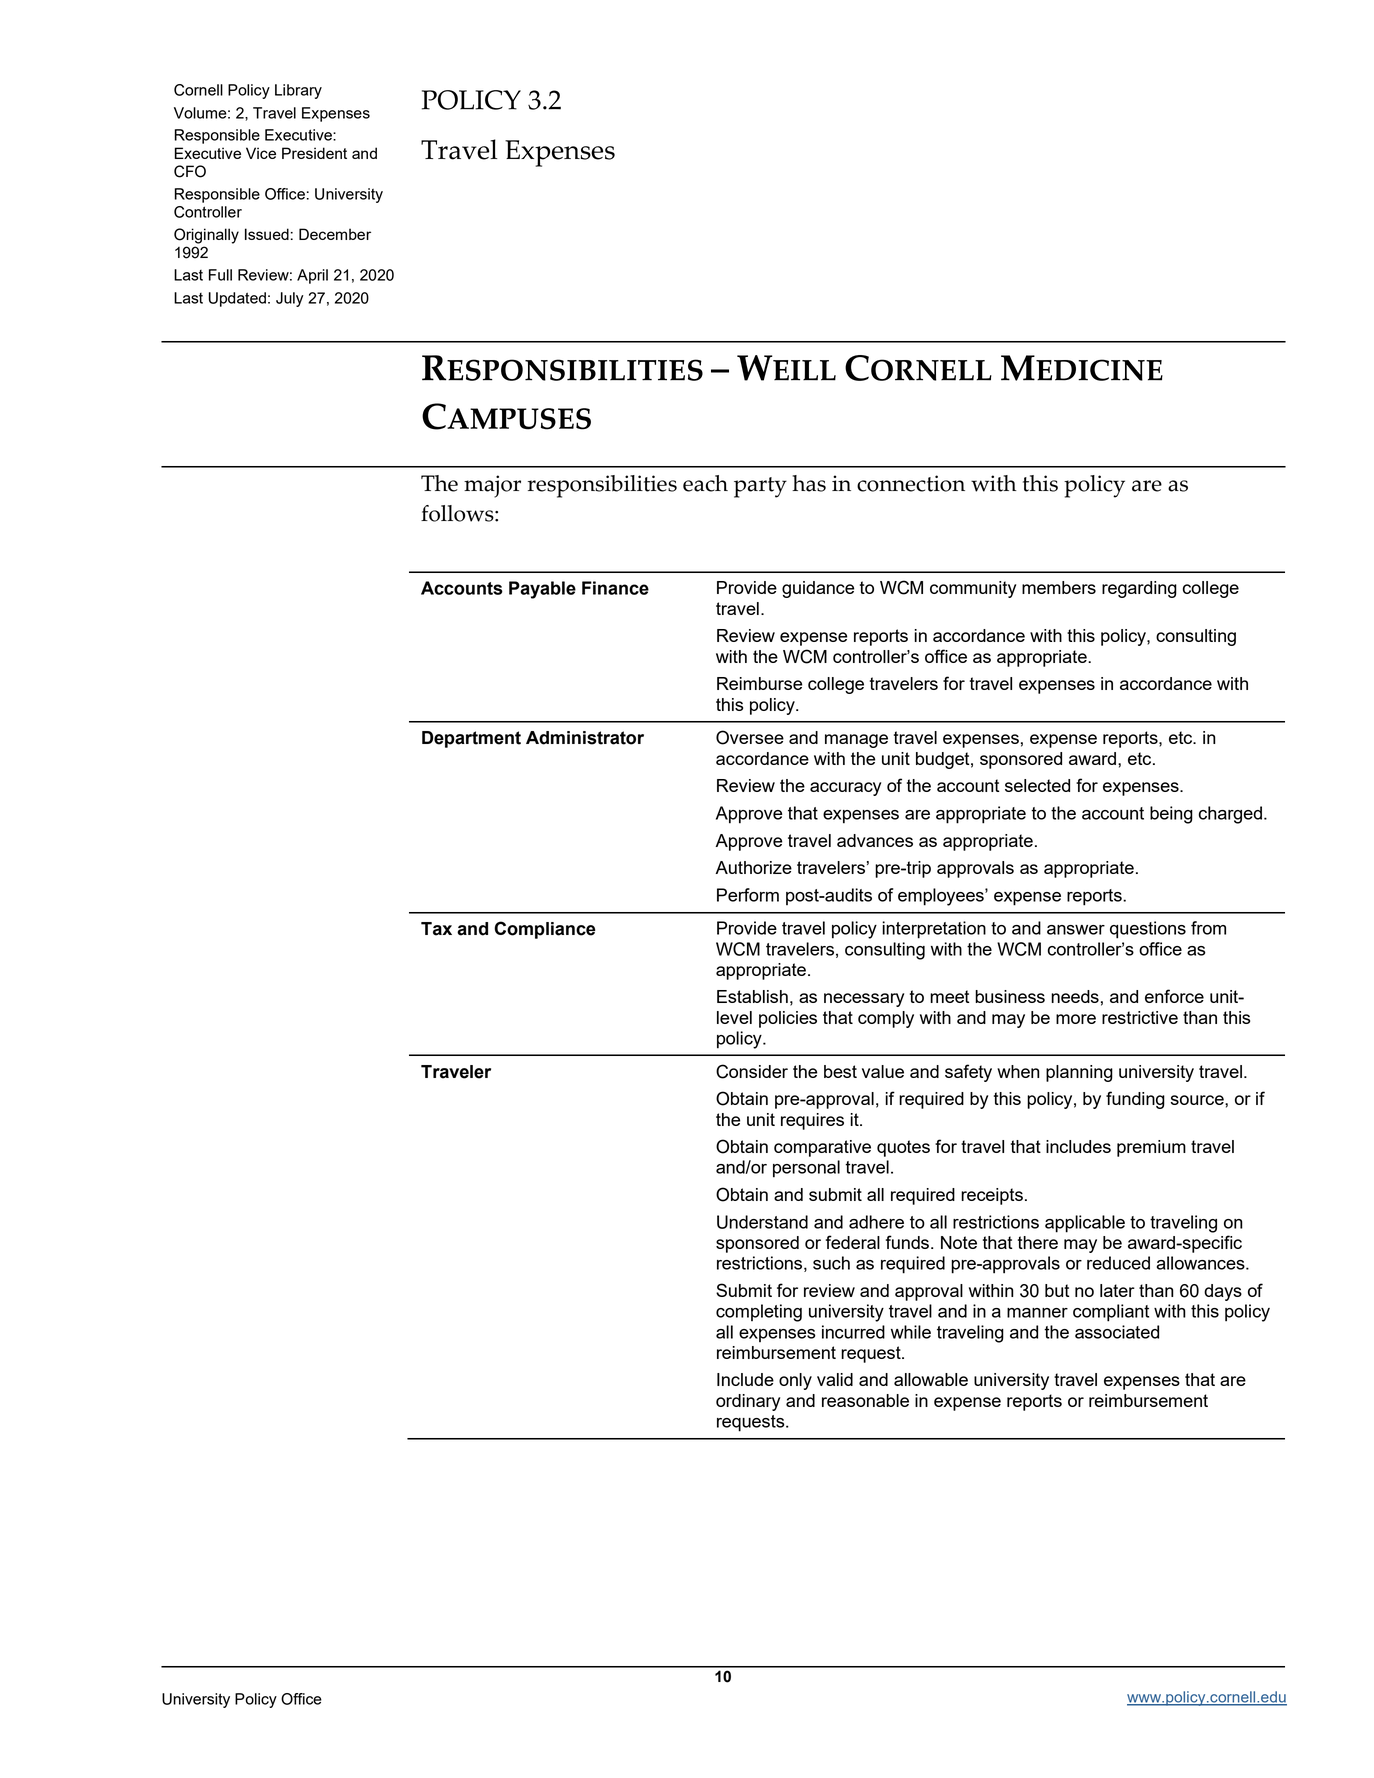  What do you see at coordinates (752, 1071) in the screenshot?
I see `Consider` at bounding box center [752, 1071].
